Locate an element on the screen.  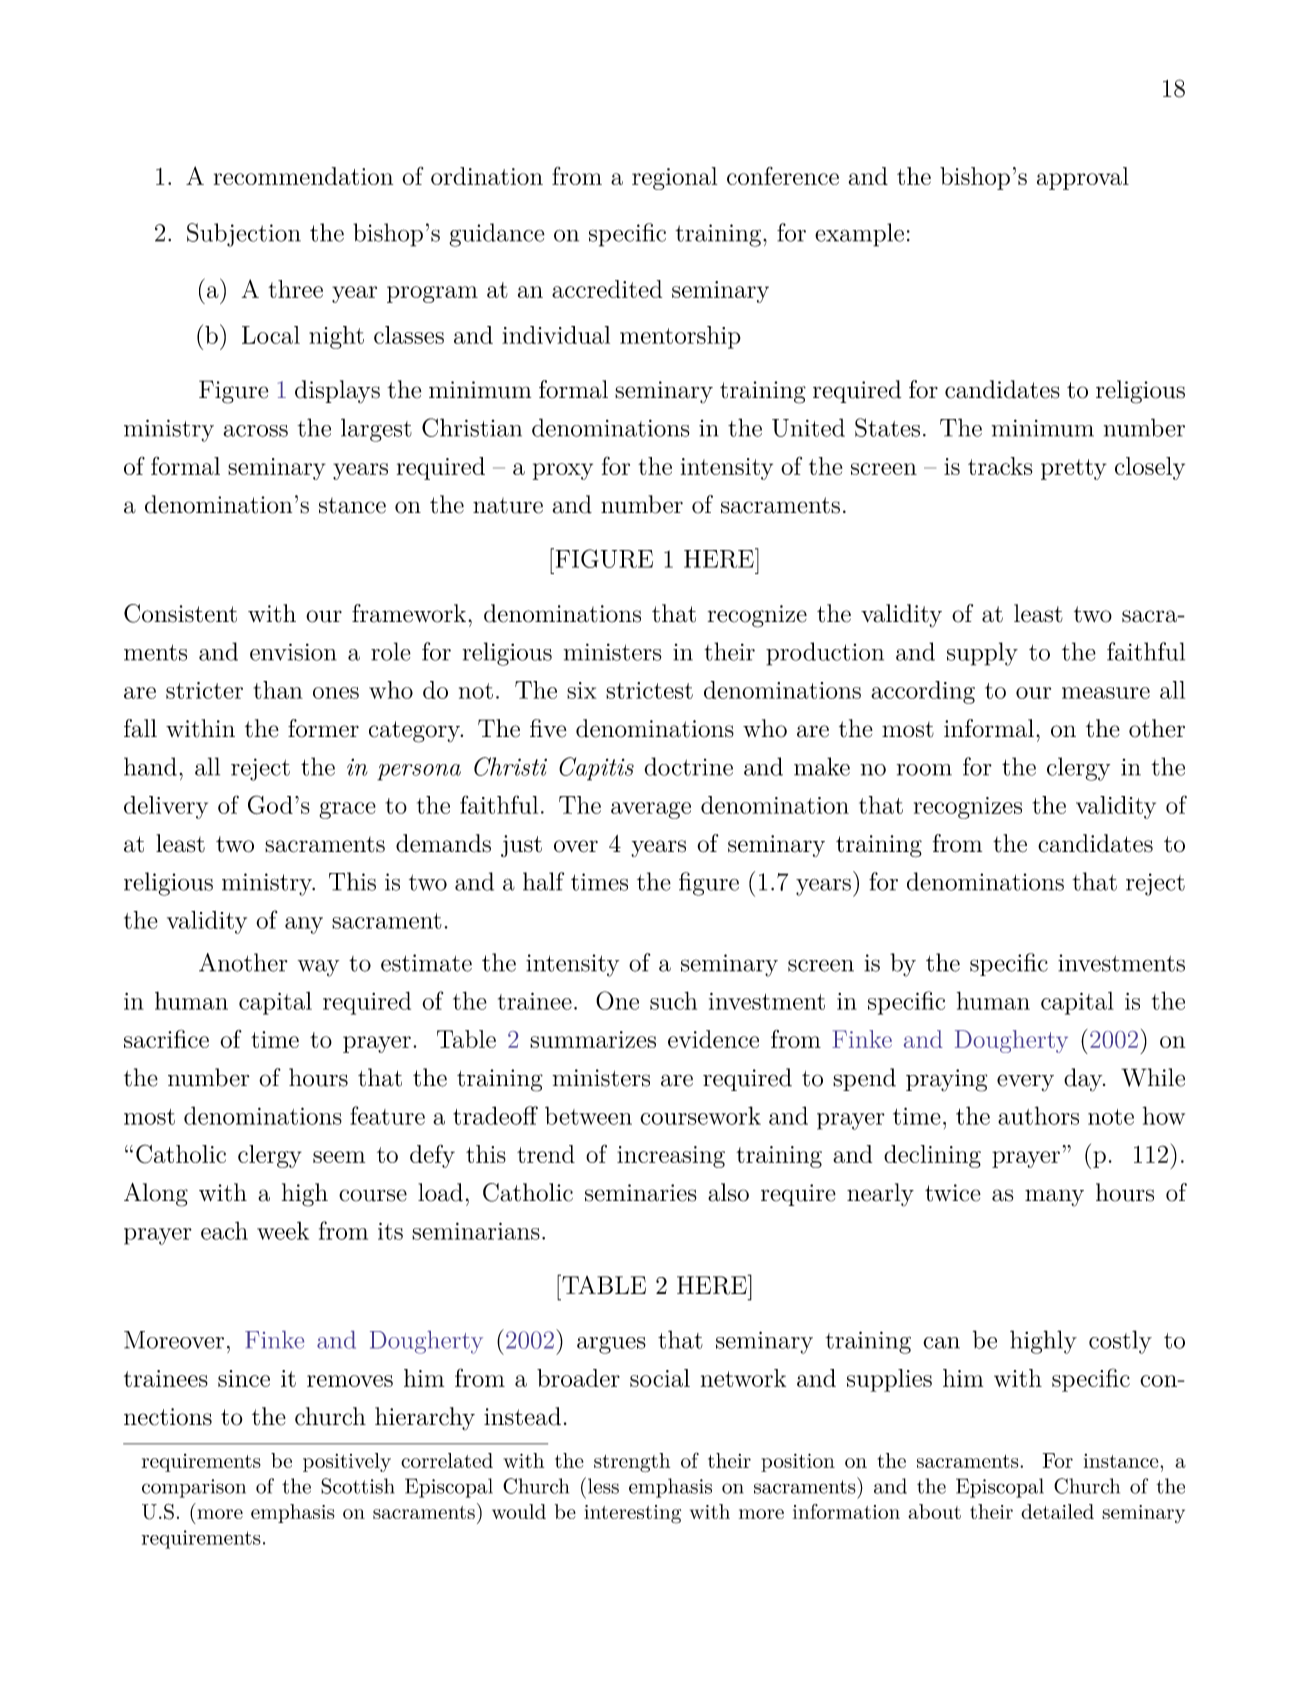
grace is located at coordinates (347, 810).
